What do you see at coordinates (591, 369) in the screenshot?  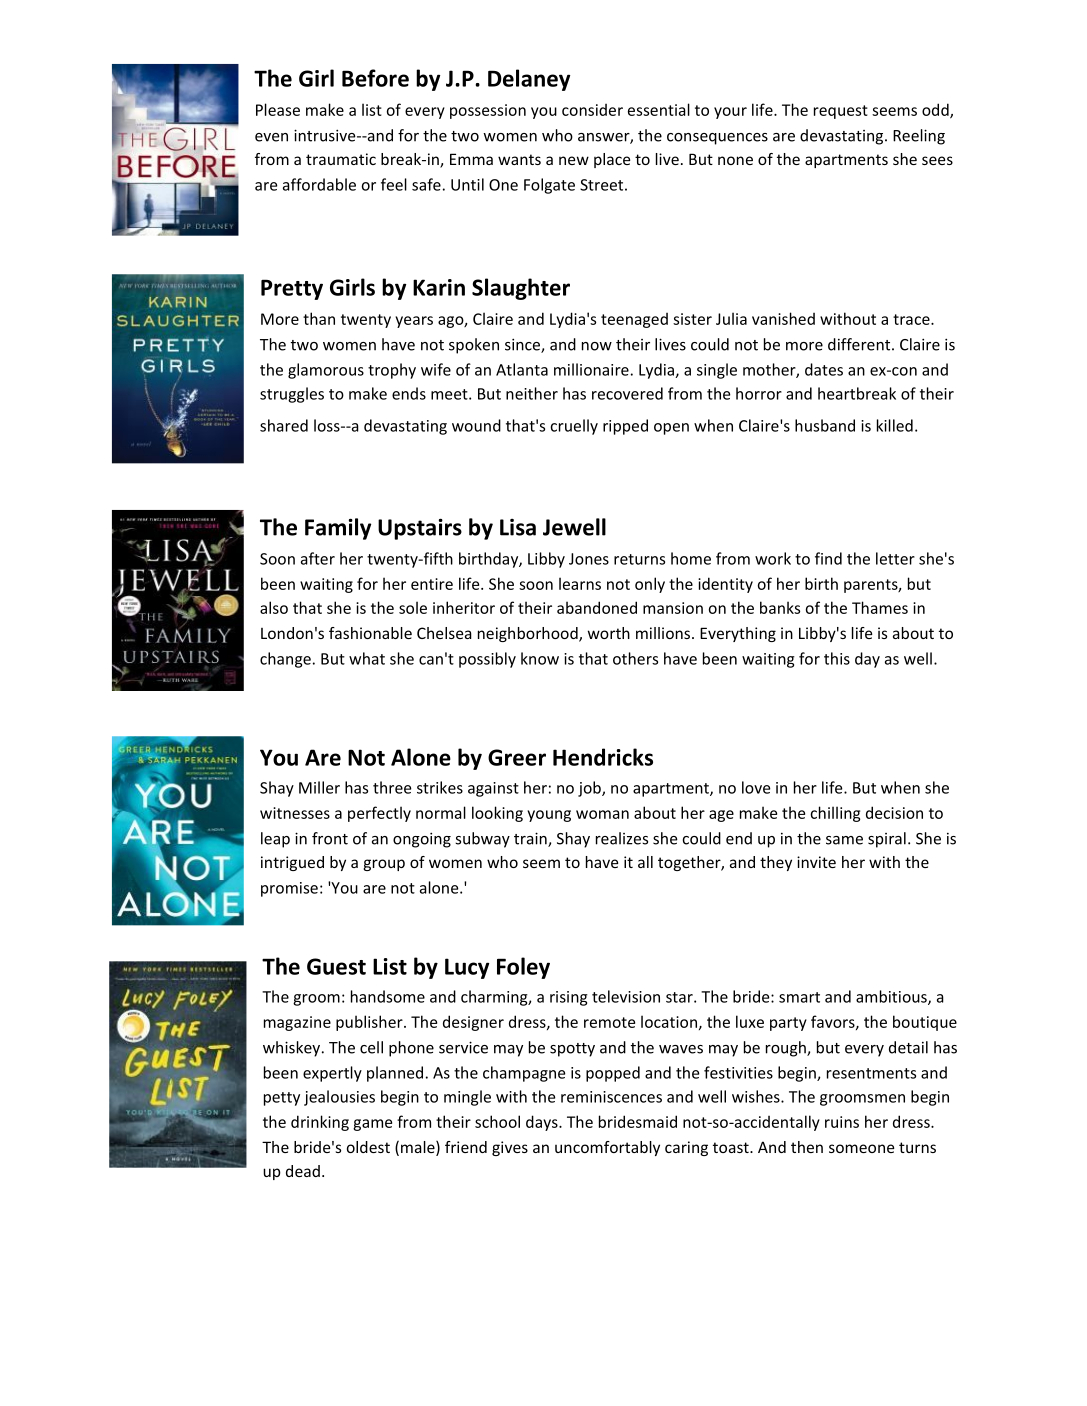 I see `millionaire` at bounding box center [591, 369].
